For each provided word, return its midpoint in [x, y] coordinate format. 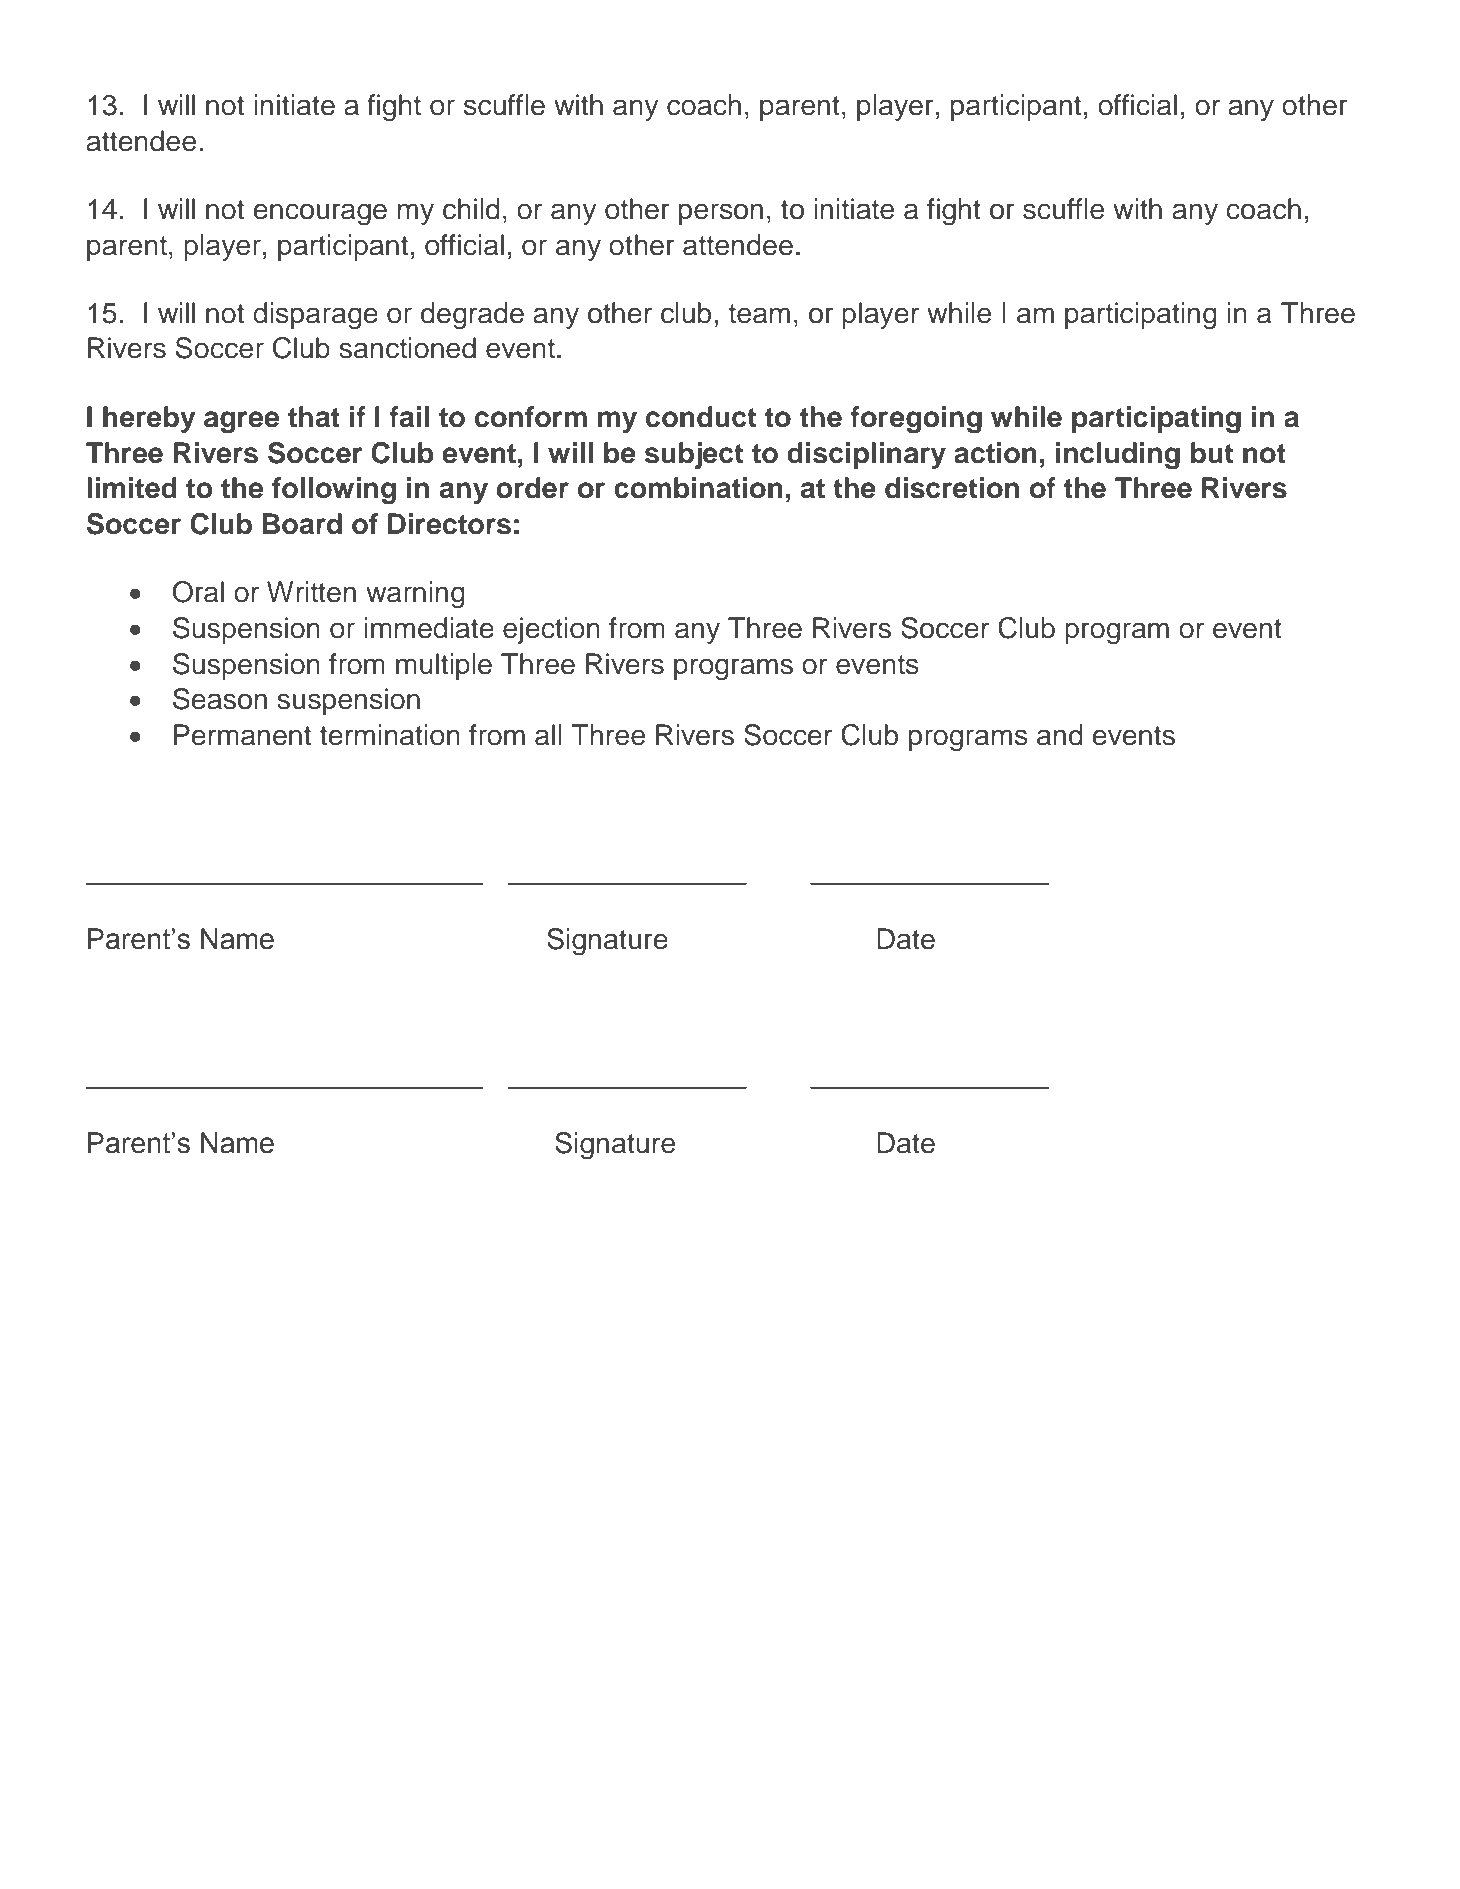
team [759, 314]
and [1060, 735]
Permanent [242, 735]
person [721, 214]
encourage [320, 214]
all [548, 735]
